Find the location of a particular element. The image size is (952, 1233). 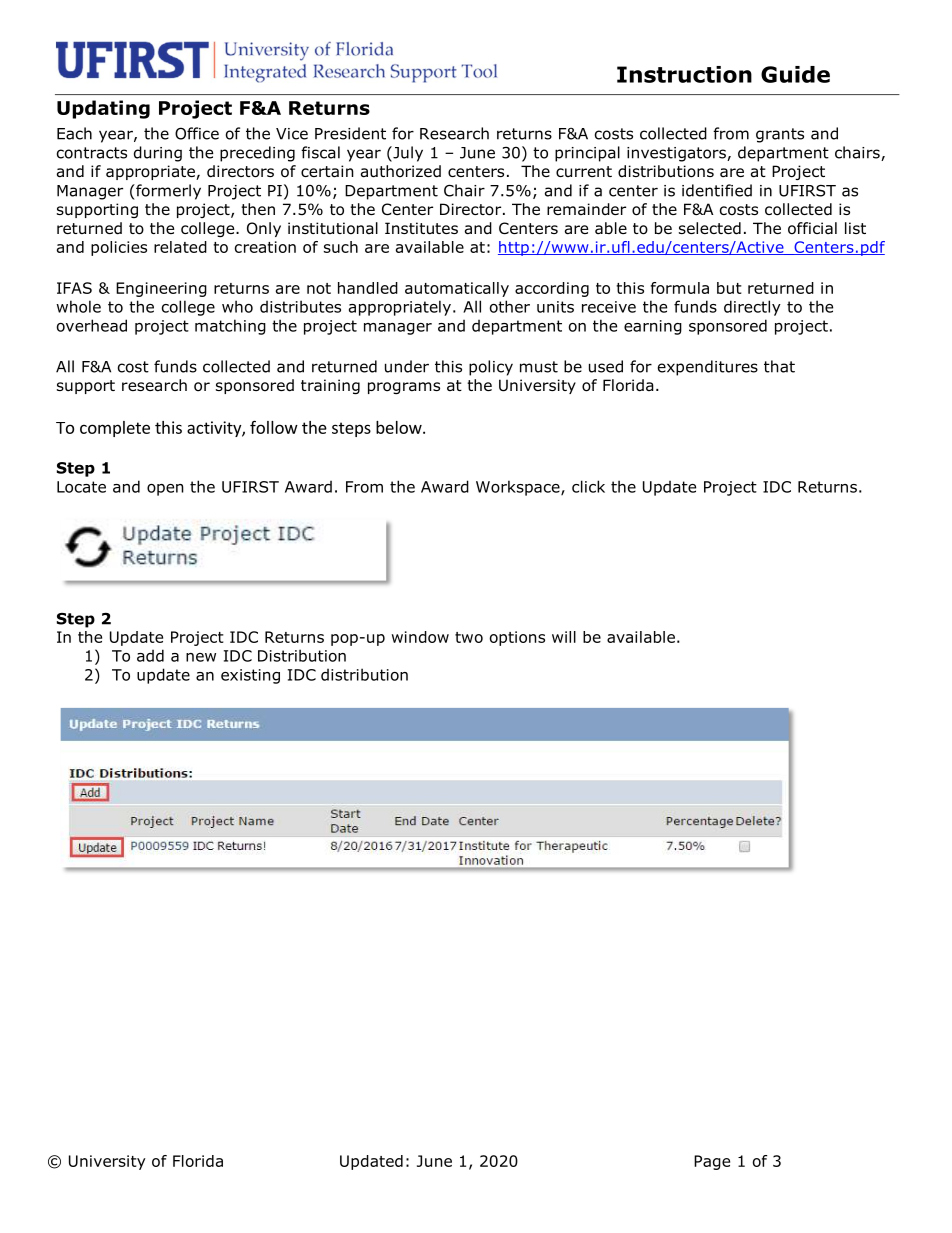

grants is located at coordinates (780, 135).
